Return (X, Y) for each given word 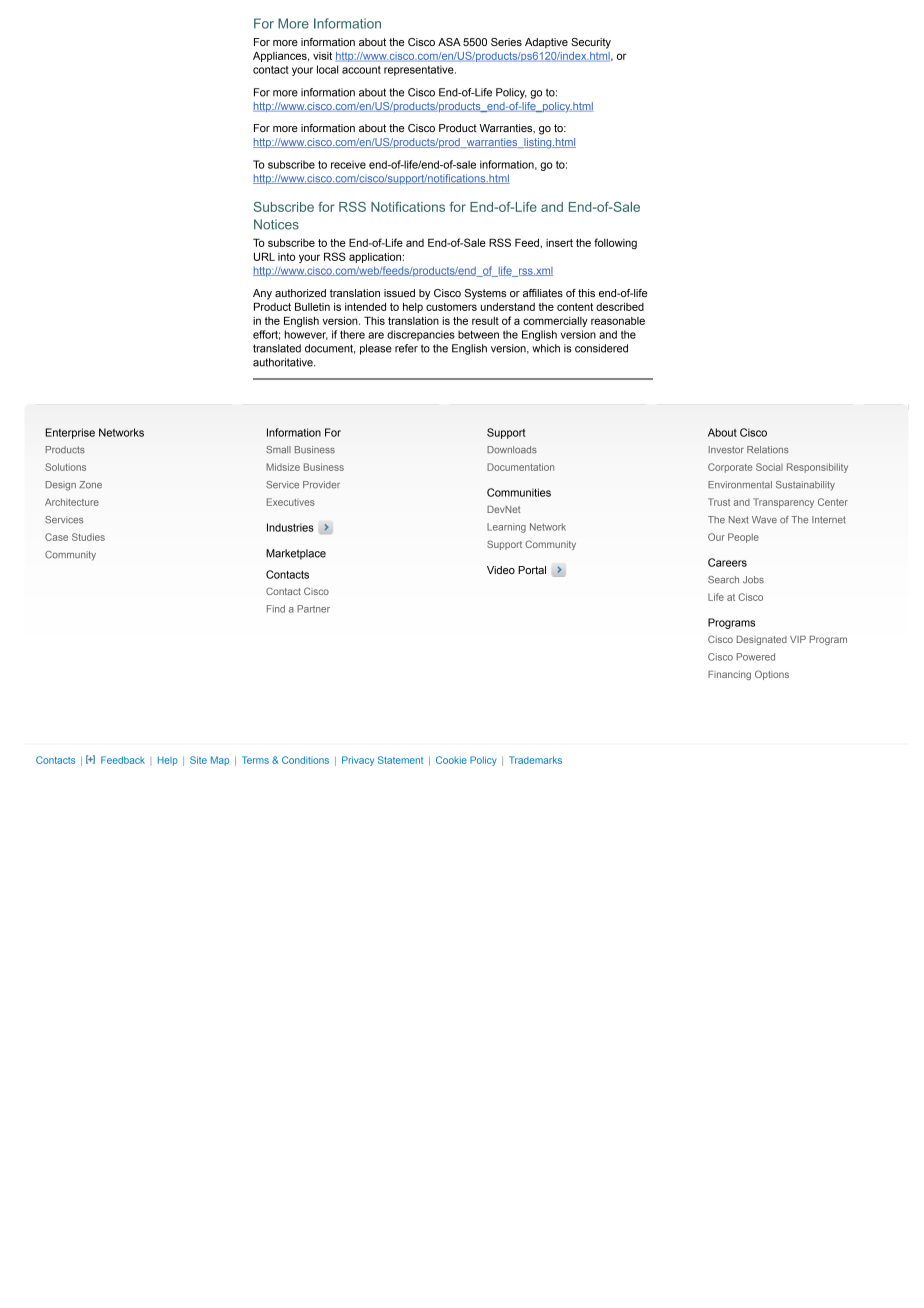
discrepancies (421, 335)
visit (322, 56)
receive (348, 164)
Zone (90, 485)
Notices (276, 224)
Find (276, 609)
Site (198, 760)
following (615, 243)
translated (277, 348)
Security (591, 43)
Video (501, 570)
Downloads (512, 450)
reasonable (618, 321)
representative (420, 70)
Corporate (730, 468)
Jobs (753, 580)
